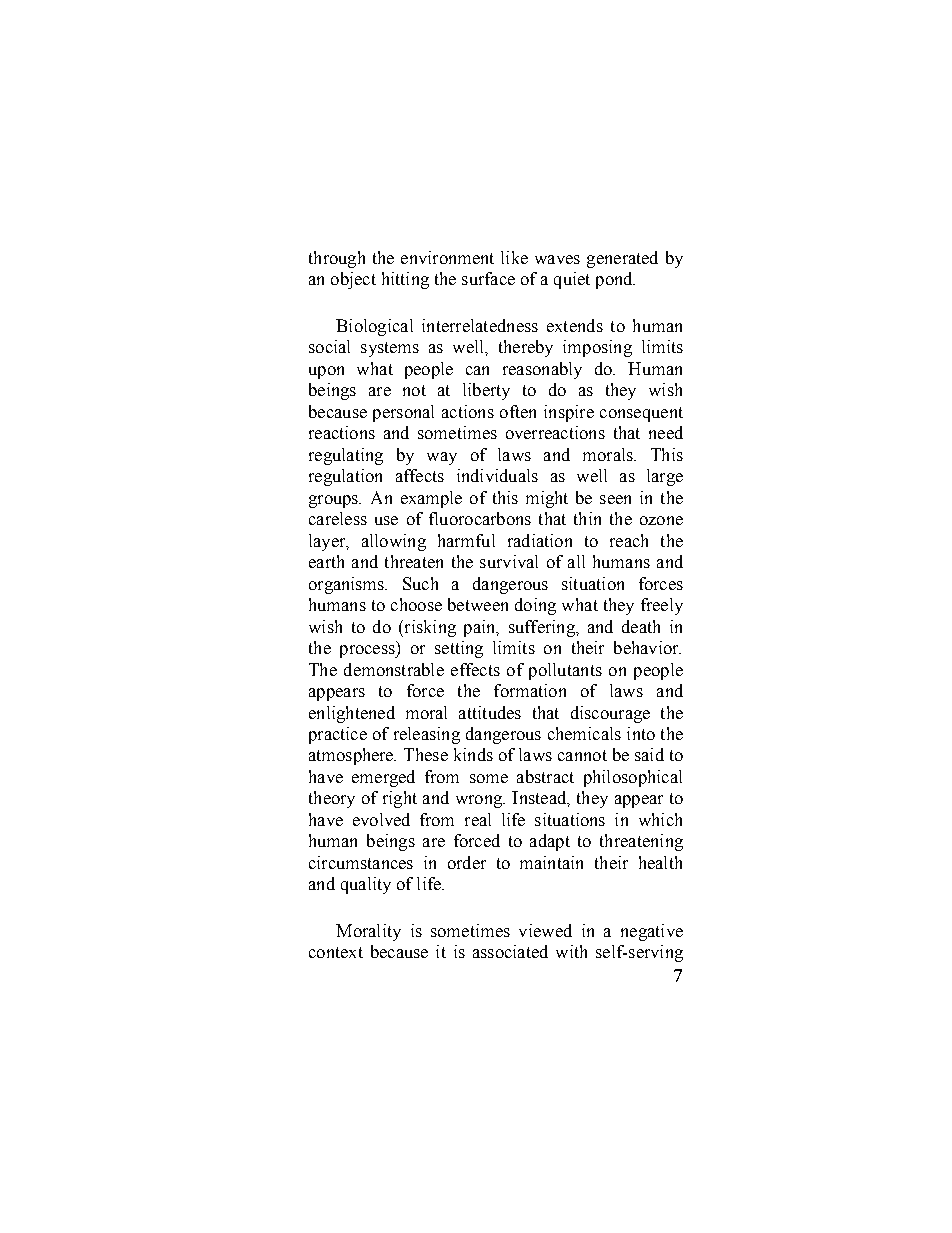 Image resolution: width=952 pixels, height=1233 pixels. What do you see at coordinates (615, 280) in the screenshot?
I see `pond` at bounding box center [615, 280].
